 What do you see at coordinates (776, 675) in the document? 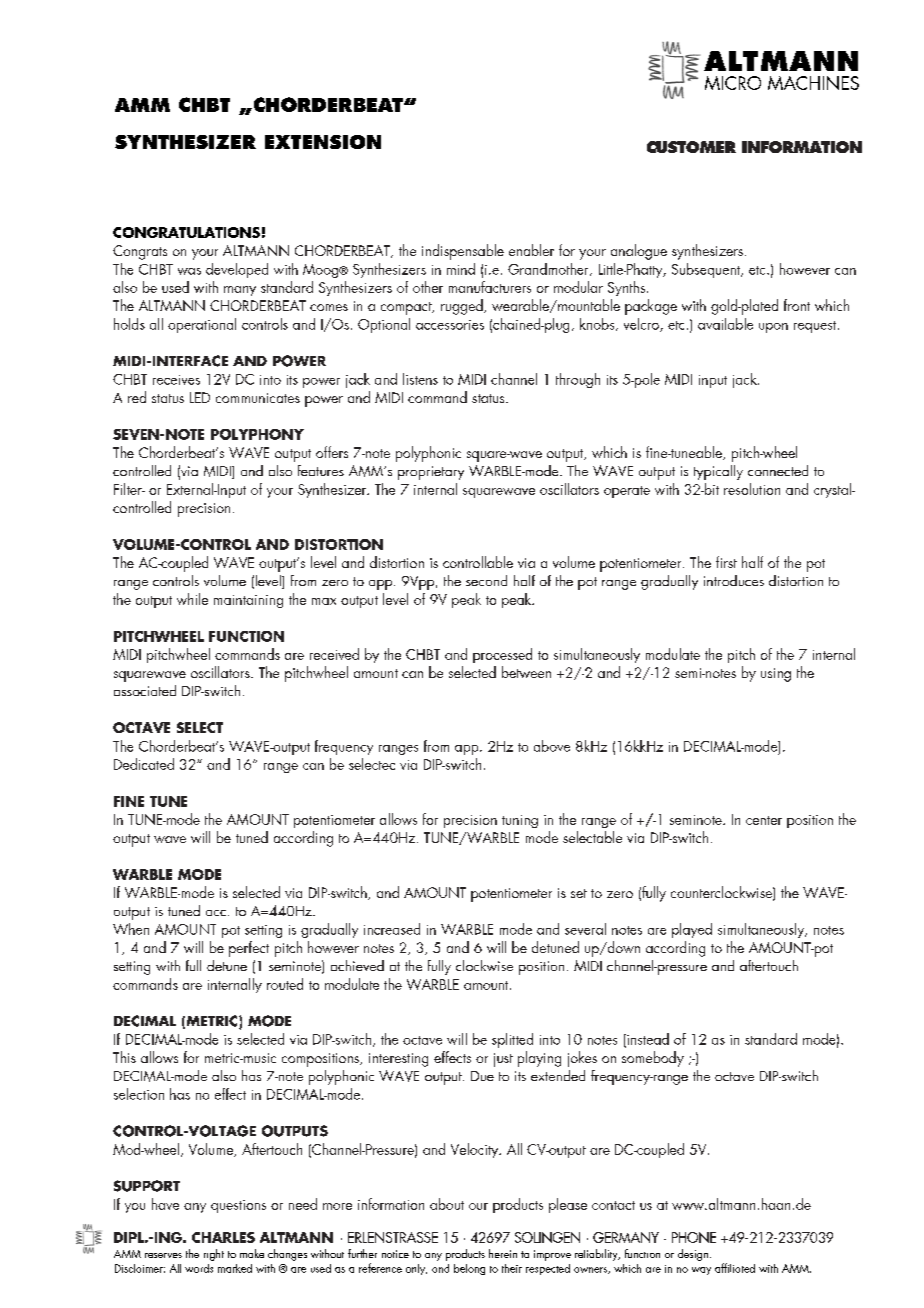
I see `using` at bounding box center [776, 675].
